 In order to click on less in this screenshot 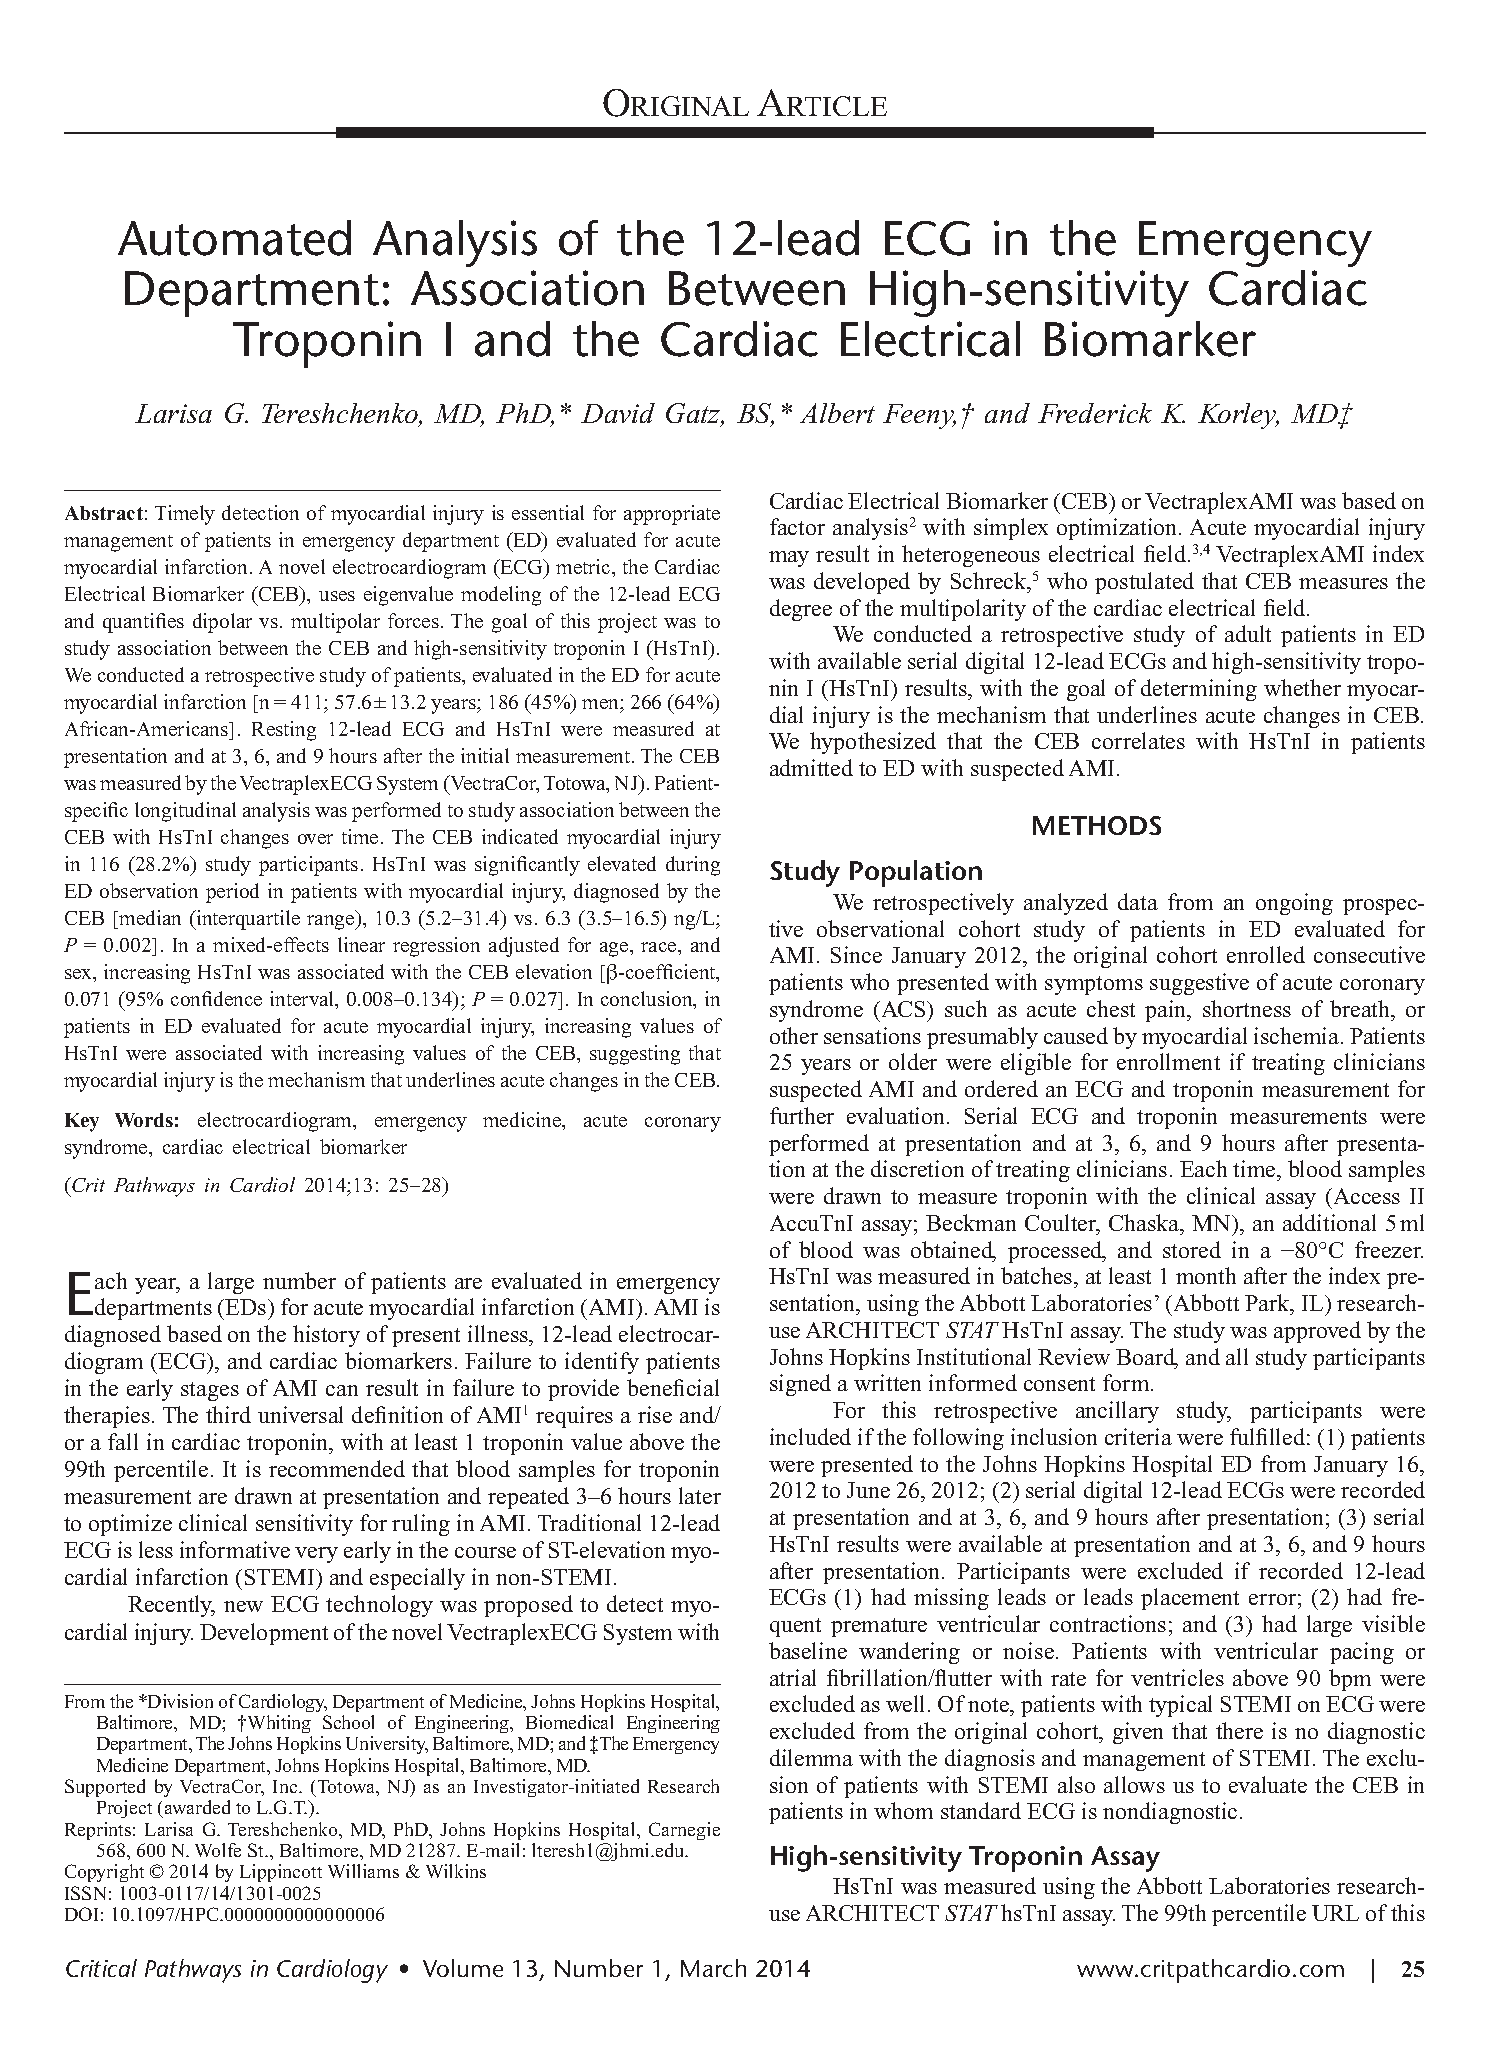, I will do `click(156, 1549)`.
